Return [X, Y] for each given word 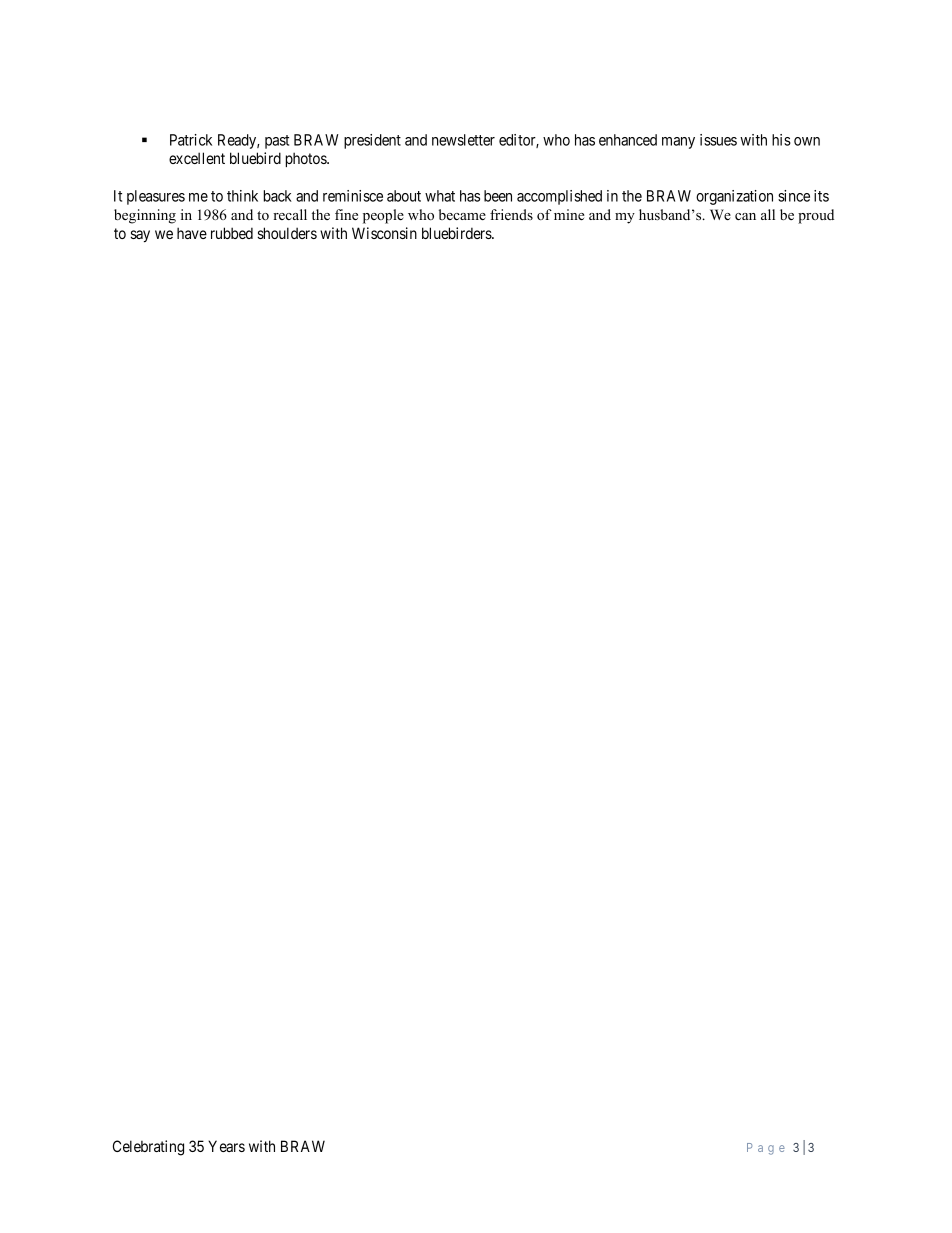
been [498, 196]
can [745, 216]
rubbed [232, 233]
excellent [197, 158]
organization [734, 197]
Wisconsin [384, 233]
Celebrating [148, 1148]
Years [226, 1146]
